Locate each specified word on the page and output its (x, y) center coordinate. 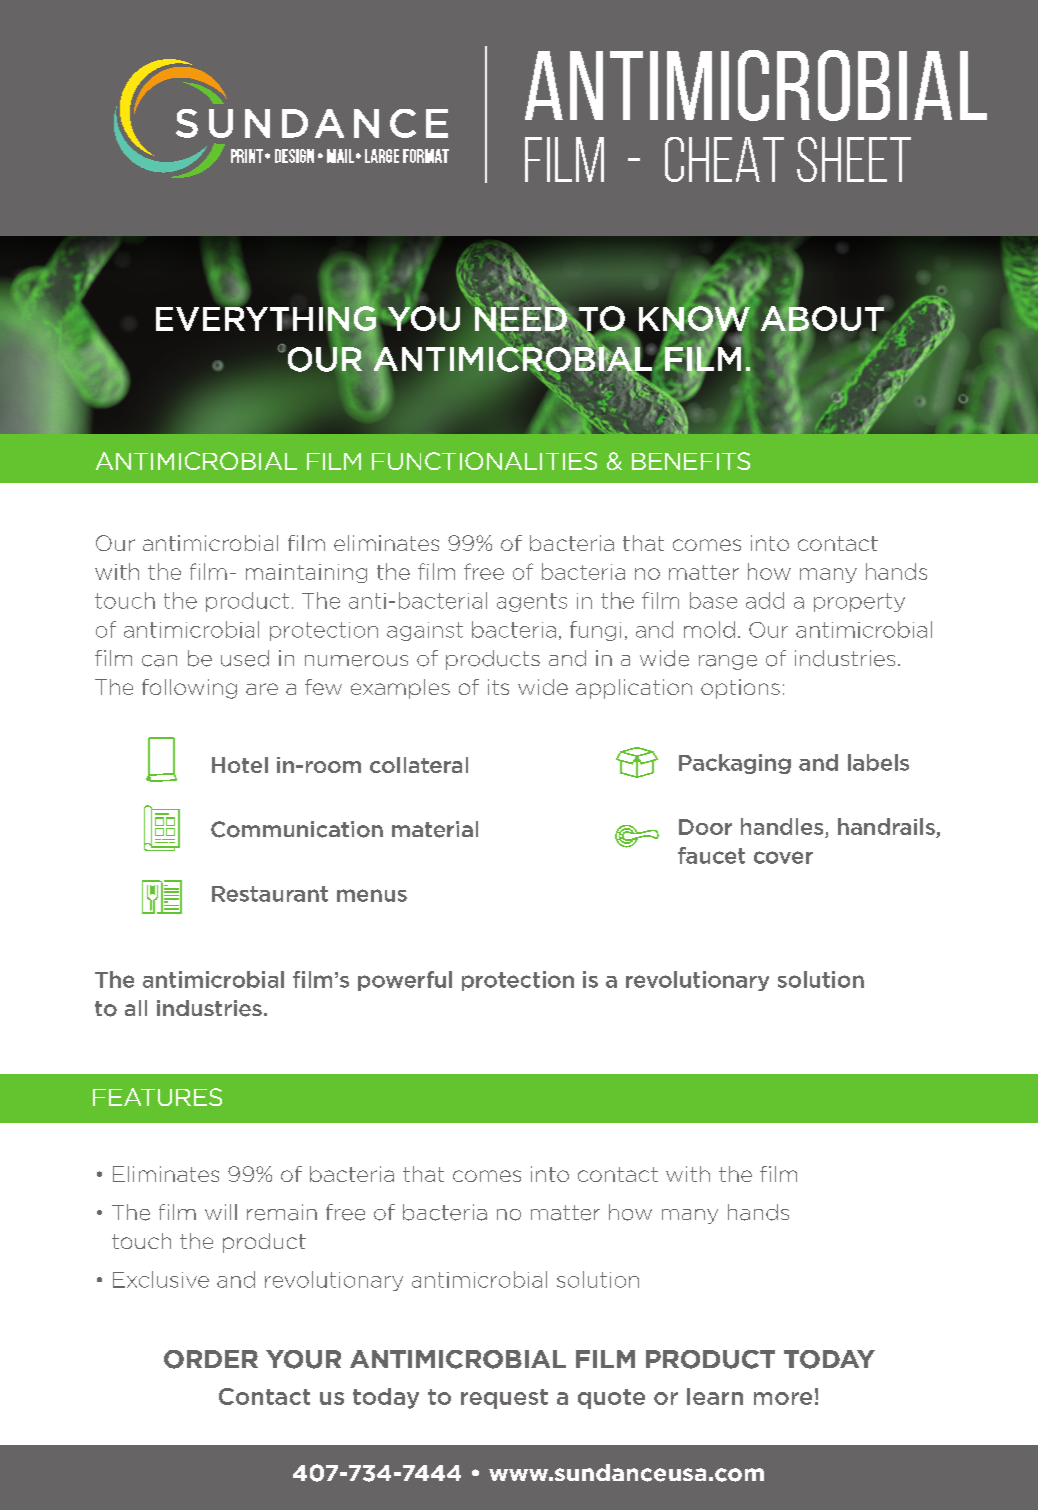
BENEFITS (691, 461)
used (245, 658)
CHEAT (724, 159)
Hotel (240, 765)
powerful (405, 981)
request (504, 1399)
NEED (522, 318)
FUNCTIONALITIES (484, 461)
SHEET (854, 159)
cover (783, 857)
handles (782, 826)
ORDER (211, 1359)
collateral (419, 765)
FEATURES (157, 1097)
